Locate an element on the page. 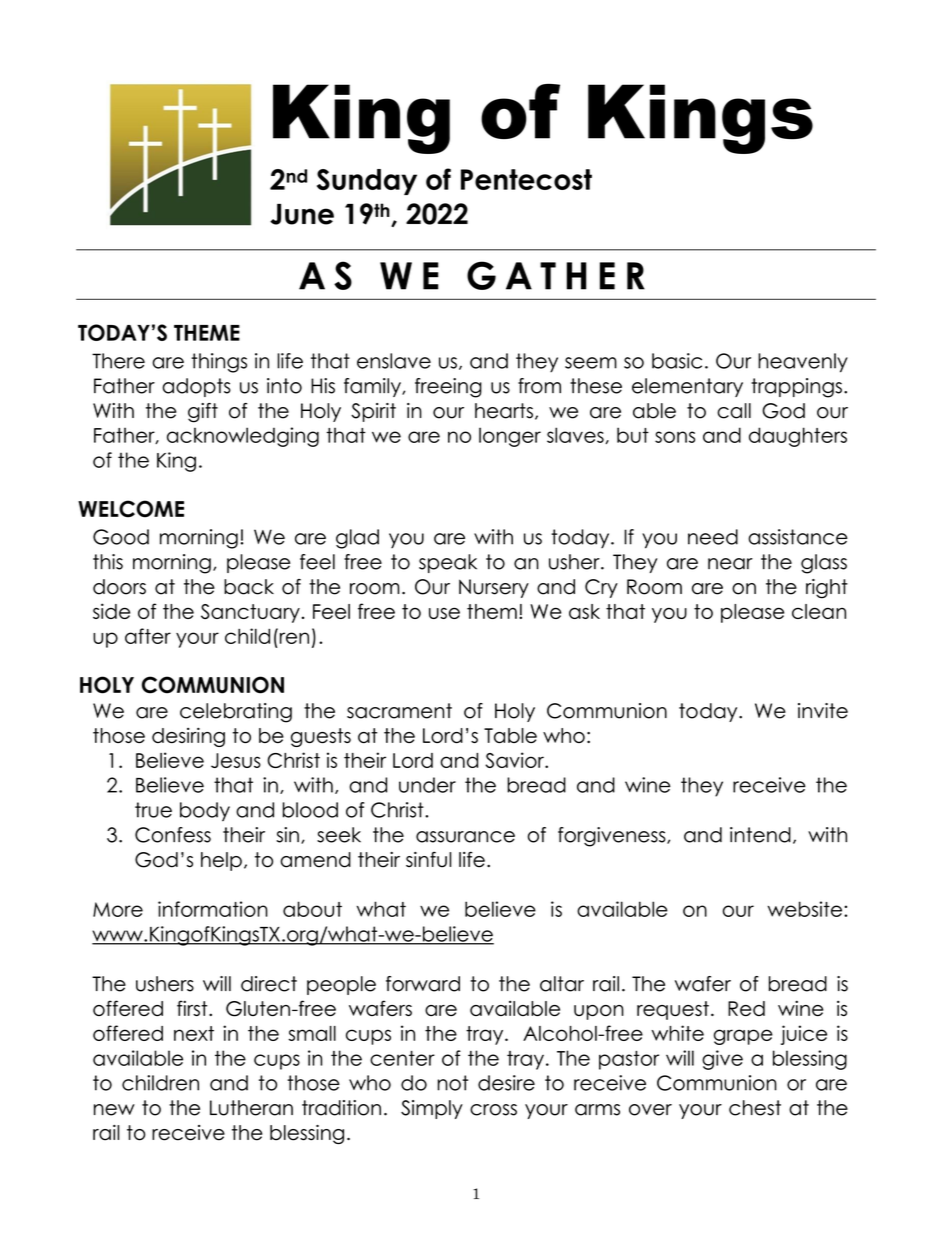  use is located at coordinates (444, 613).
